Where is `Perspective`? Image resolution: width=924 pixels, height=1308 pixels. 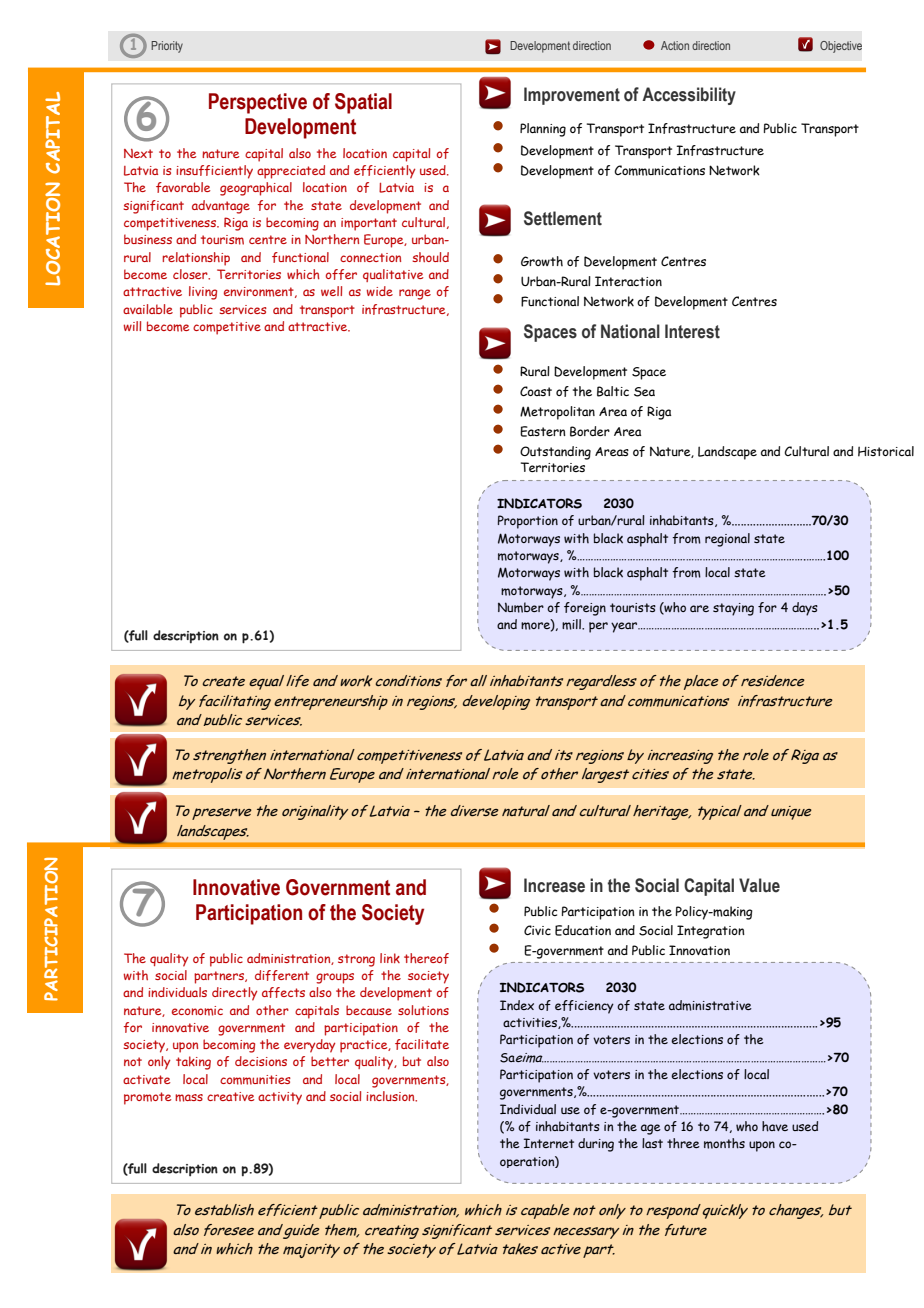 Perspective is located at coordinates (258, 103).
